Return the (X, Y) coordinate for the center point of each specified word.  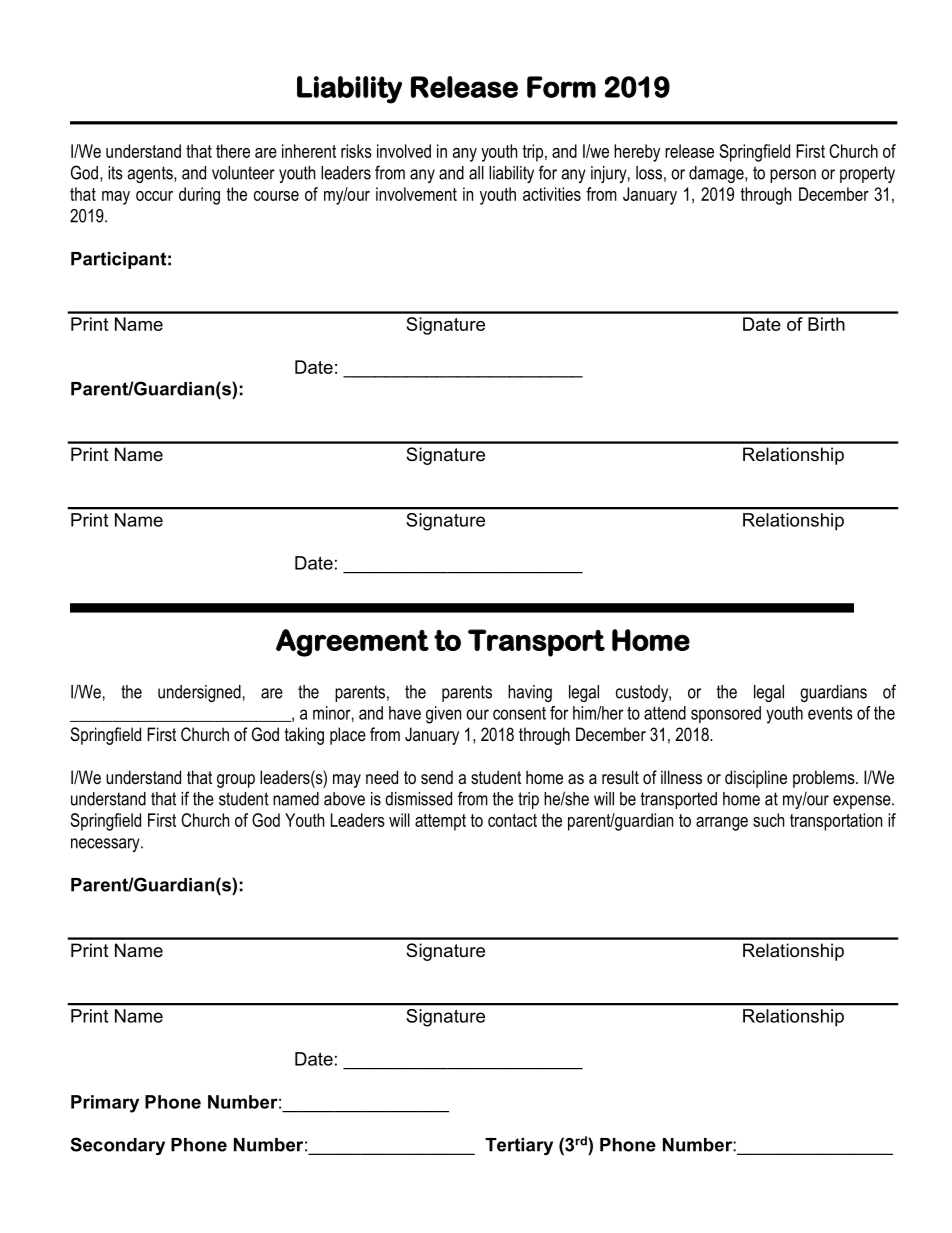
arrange (722, 824)
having (530, 693)
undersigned (199, 693)
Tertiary (519, 1146)
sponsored (726, 714)
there (233, 151)
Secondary (117, 1146)
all (476, 173)
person (793, 176)
